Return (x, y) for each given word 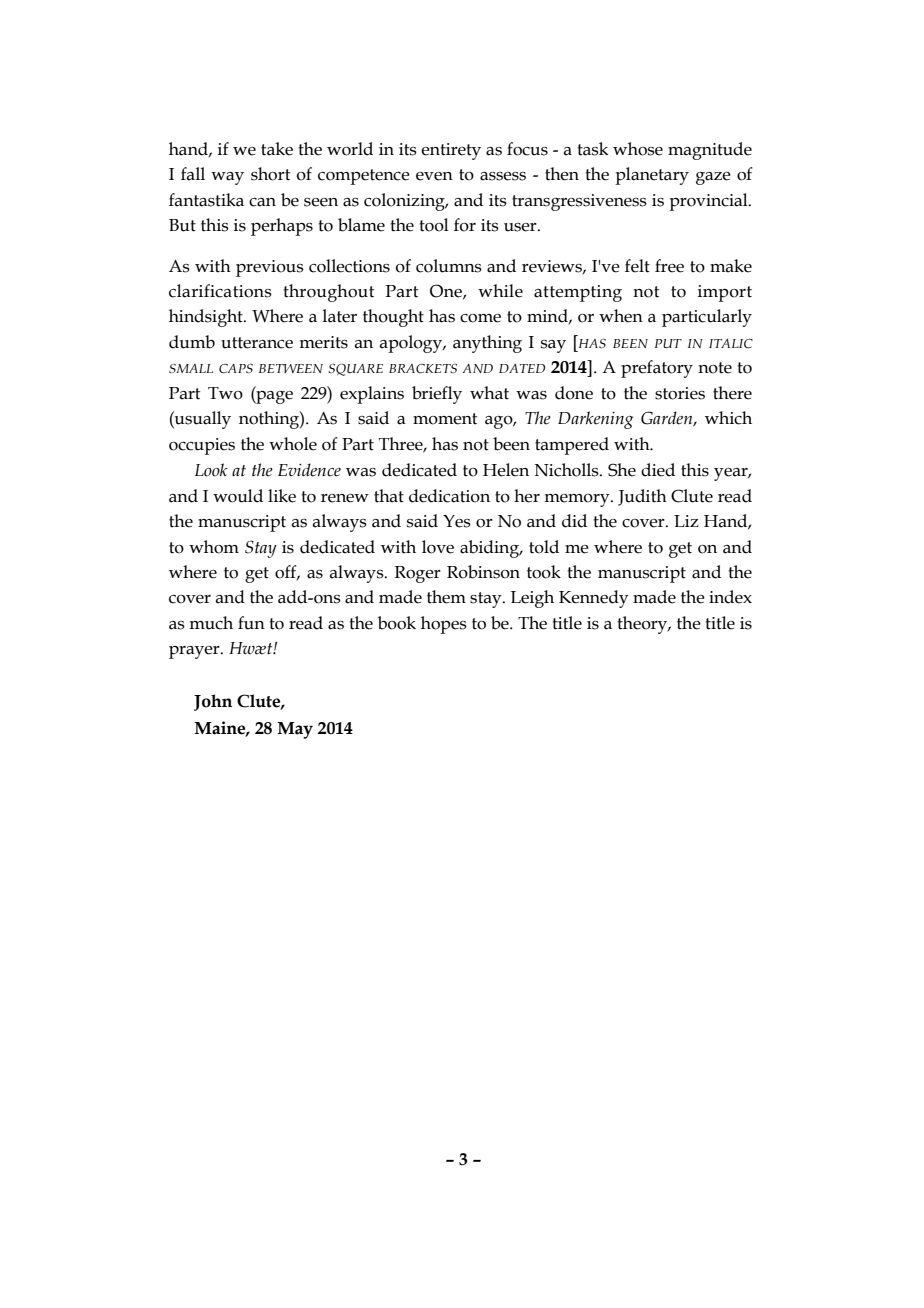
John (213, 702)
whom (214, 547)
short (270, 174)
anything (487, 344)
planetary (652, 176)
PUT (668, 343)
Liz (686, 521)
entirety (451, 151)
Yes (457, 521)
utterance (257, 343)
